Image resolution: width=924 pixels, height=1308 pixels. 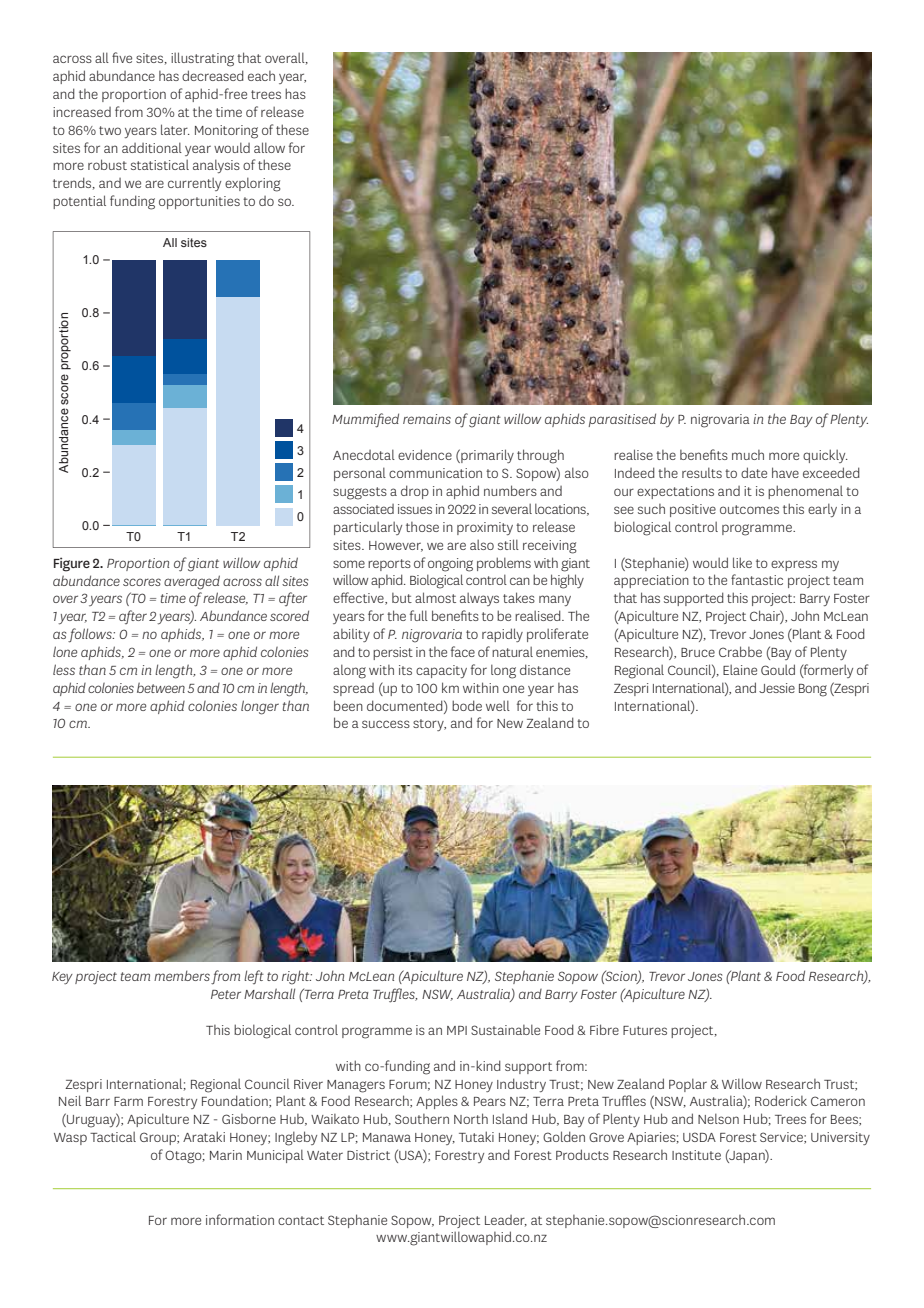 What do you see at coordinates (113, 1137) in the screenshot?
I see `Tactical` at bounding box center [113, 1137].
